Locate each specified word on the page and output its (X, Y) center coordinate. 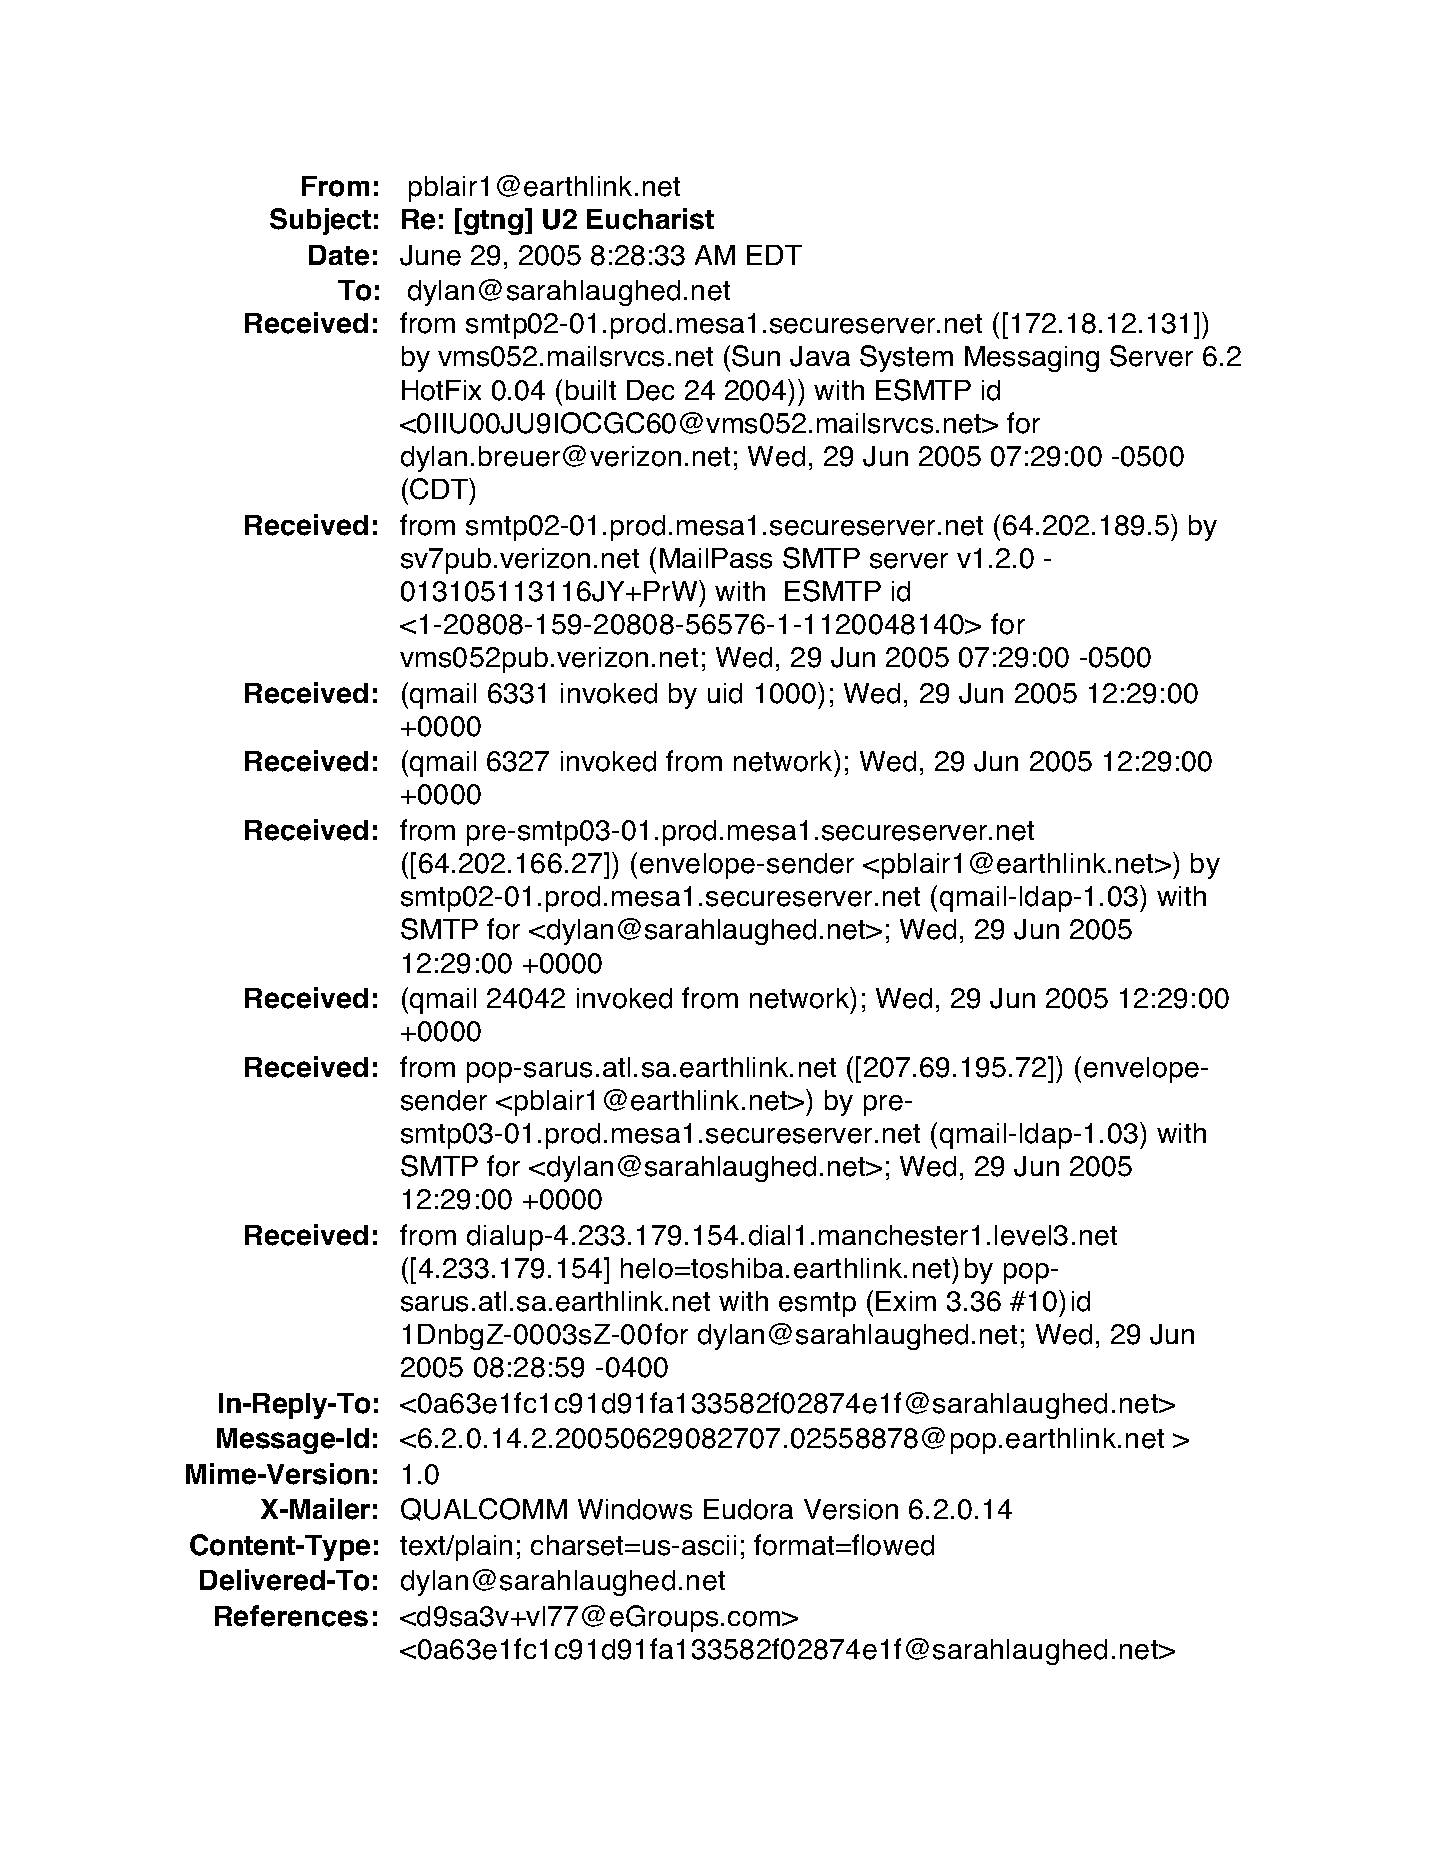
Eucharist (650, 219)
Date (339, 255)
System (906, 358)
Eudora (748, 1509)
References (291, 1616)
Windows (635, 1509)
